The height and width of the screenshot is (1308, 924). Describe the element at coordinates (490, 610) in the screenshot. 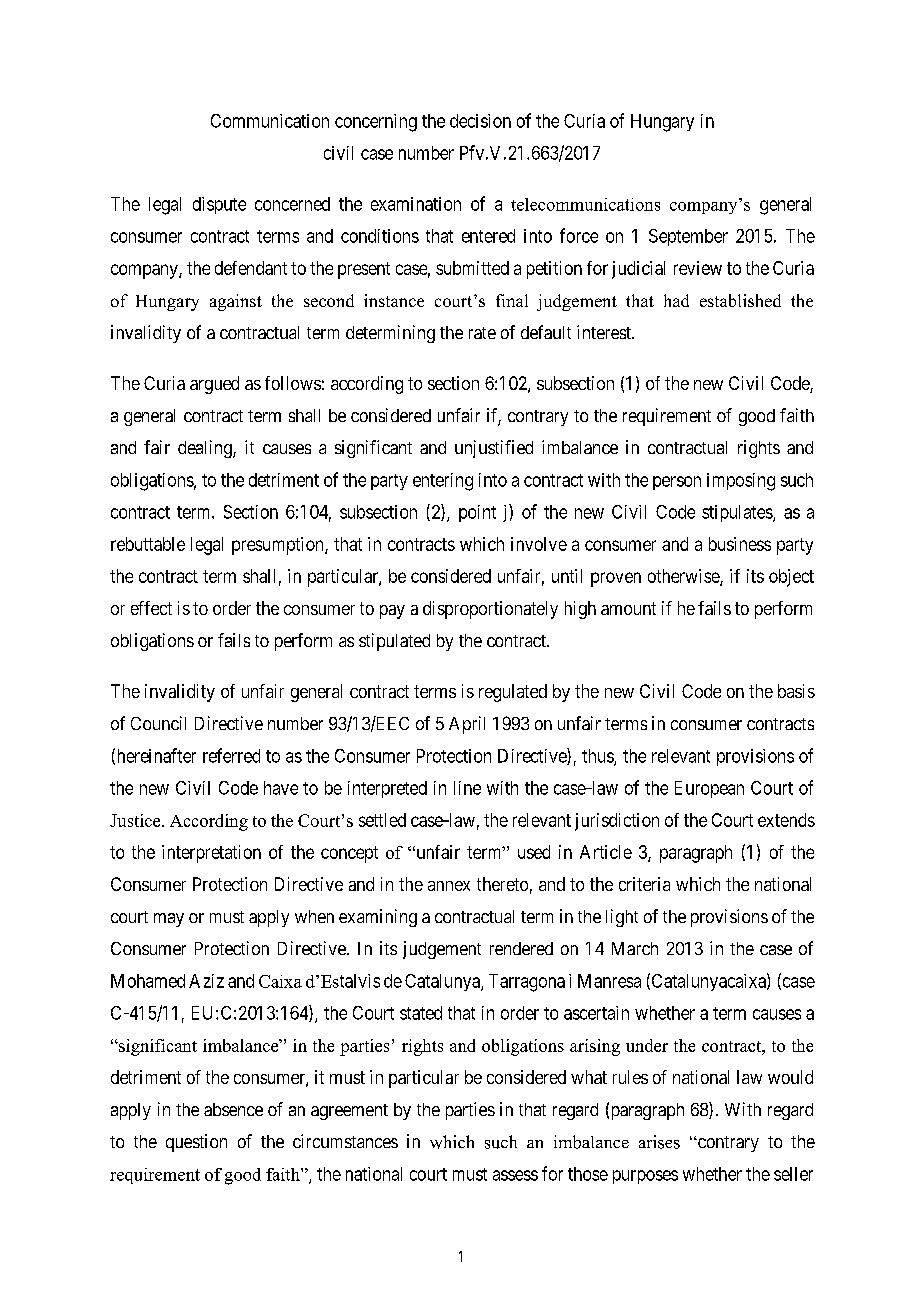

I see `disproportionately` at that location.
